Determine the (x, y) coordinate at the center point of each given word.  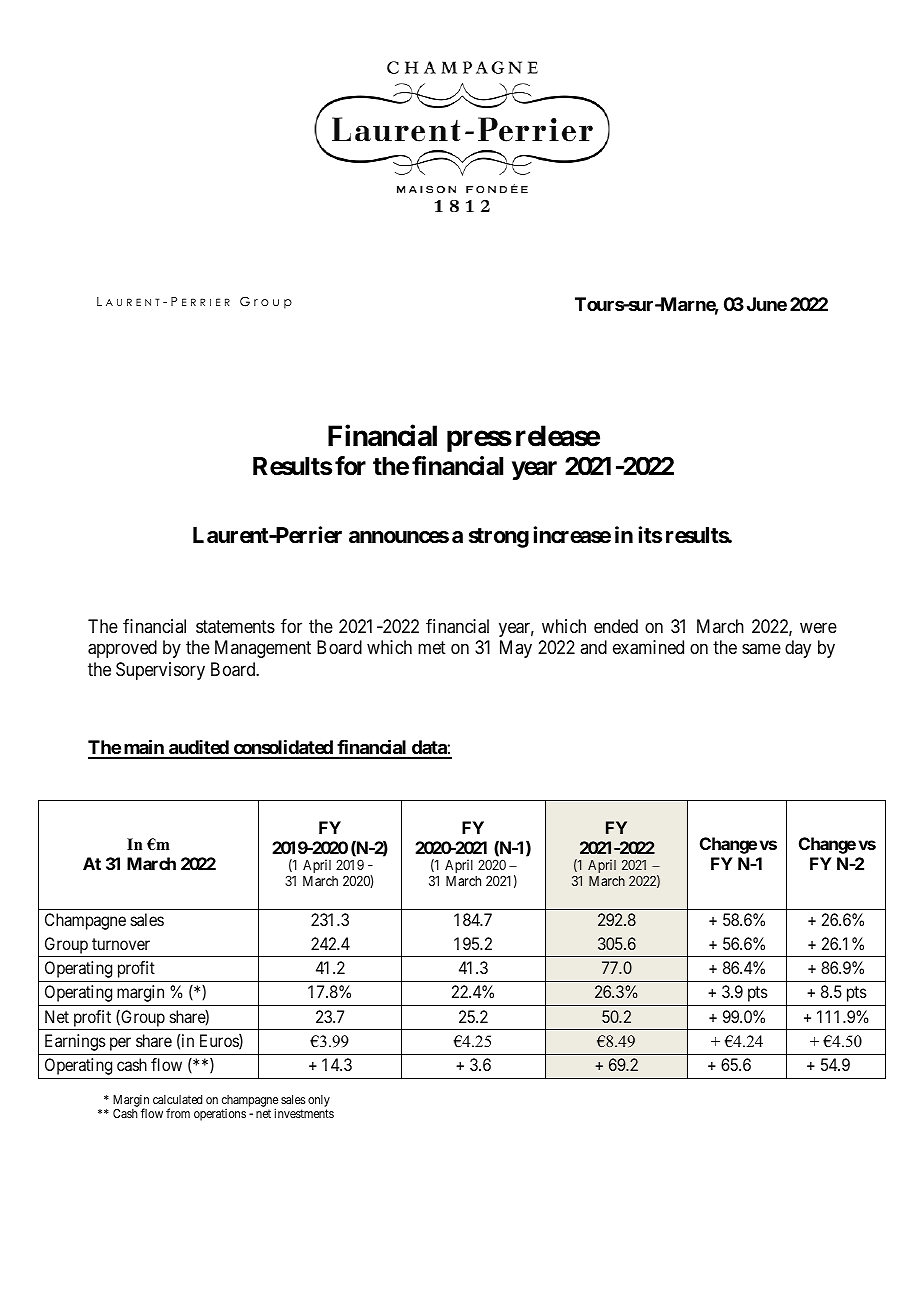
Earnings (75, 1042)
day (798, 649)
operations (220, 1115)
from (178, 1113)
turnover (121, 944)
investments (304, 1113)
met (432, 648)
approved (122, 649)
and (593, 647)
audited (198, 749)
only (319, 1101)
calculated (177, 1099)
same (761, 649)
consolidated (283, 749)
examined (648, 647)
